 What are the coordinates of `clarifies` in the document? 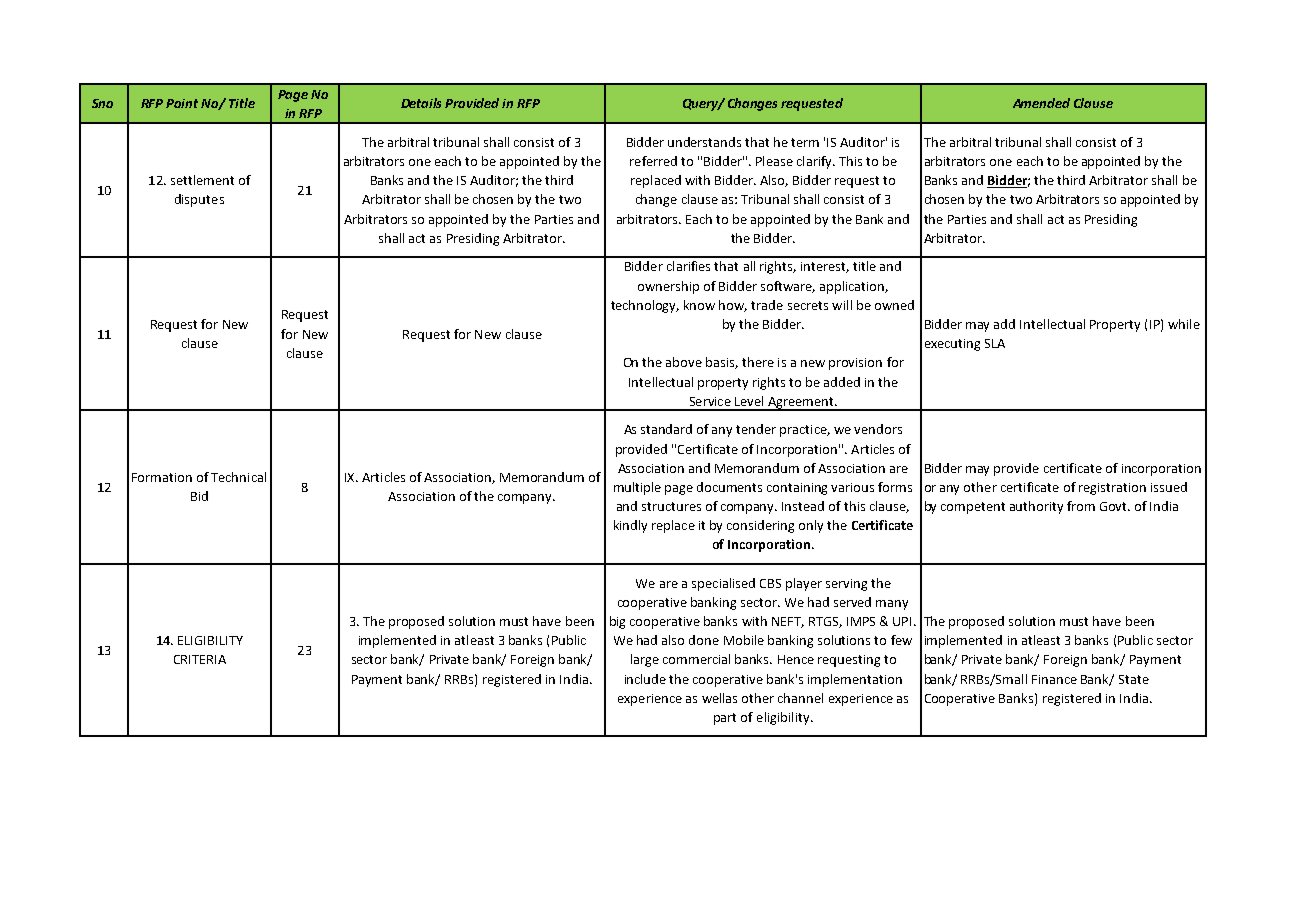 It's located at (688, 266).
